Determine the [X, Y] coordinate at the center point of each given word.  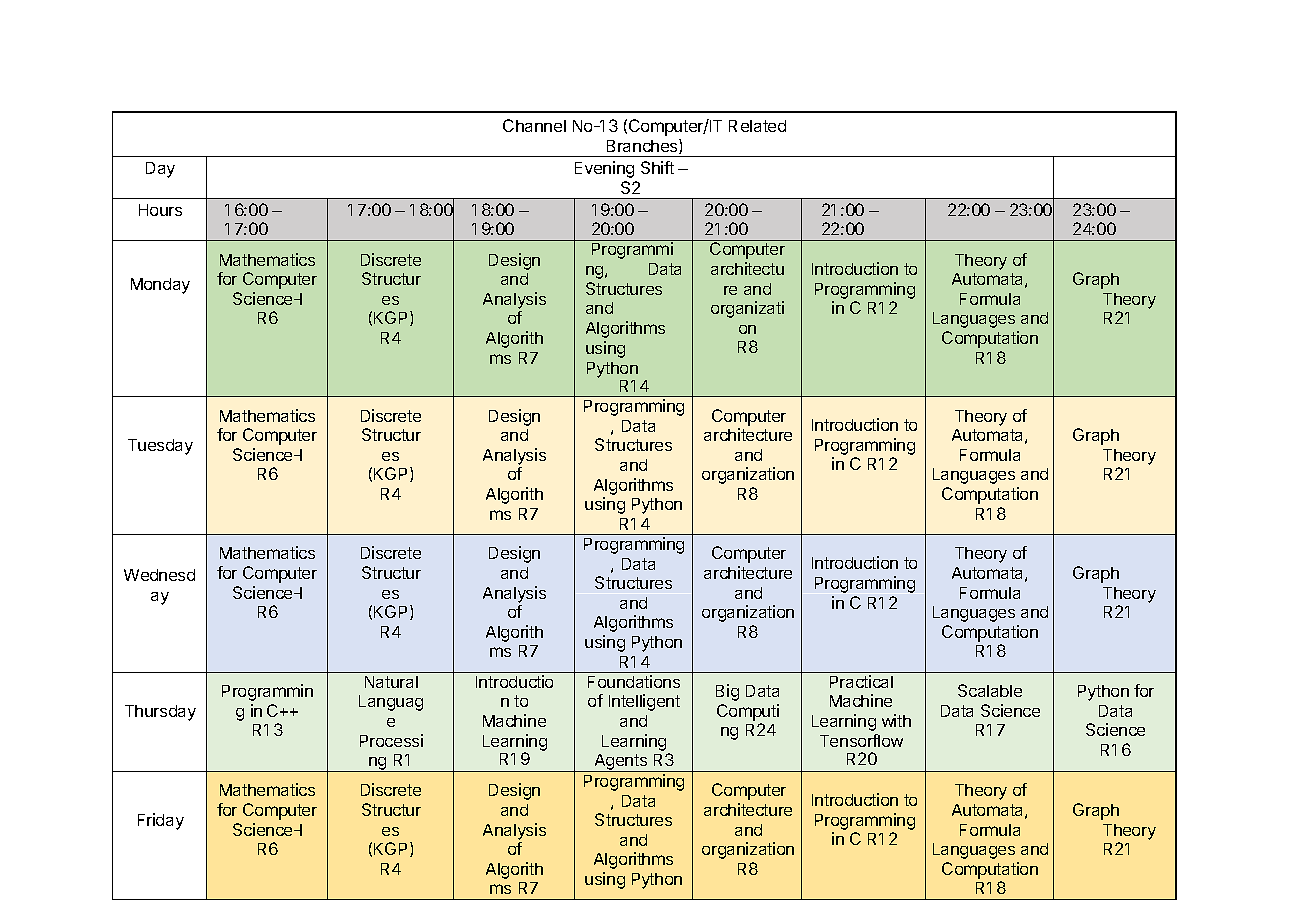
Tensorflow [861, 740]
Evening [604, 169]
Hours [160, 210]
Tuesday [160, 447]
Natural [391, 682]
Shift [657, 167]
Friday [161, 821]
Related [757, 126]
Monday [160, 286]
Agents [621, 763]
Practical [861, 681]
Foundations [634, 681]
